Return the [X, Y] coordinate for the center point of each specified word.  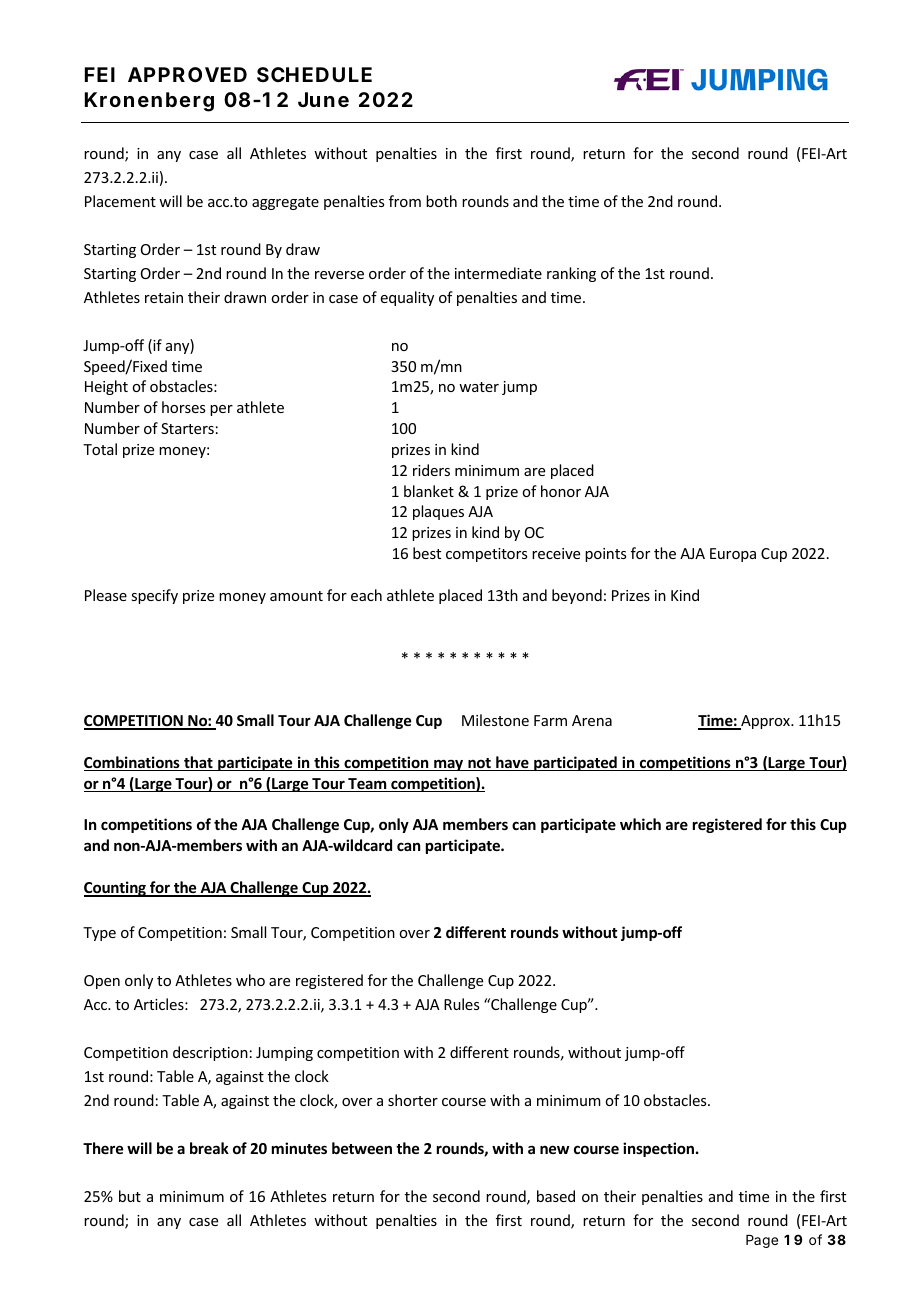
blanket [429, 491]
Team [367, 785]
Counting [116, 889]
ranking [571, 274]
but [130, 1196]
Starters [187, 428]
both [441, 201]
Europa [733, 555]
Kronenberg [149, 102]
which [640, 824]
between [362, 1148]
